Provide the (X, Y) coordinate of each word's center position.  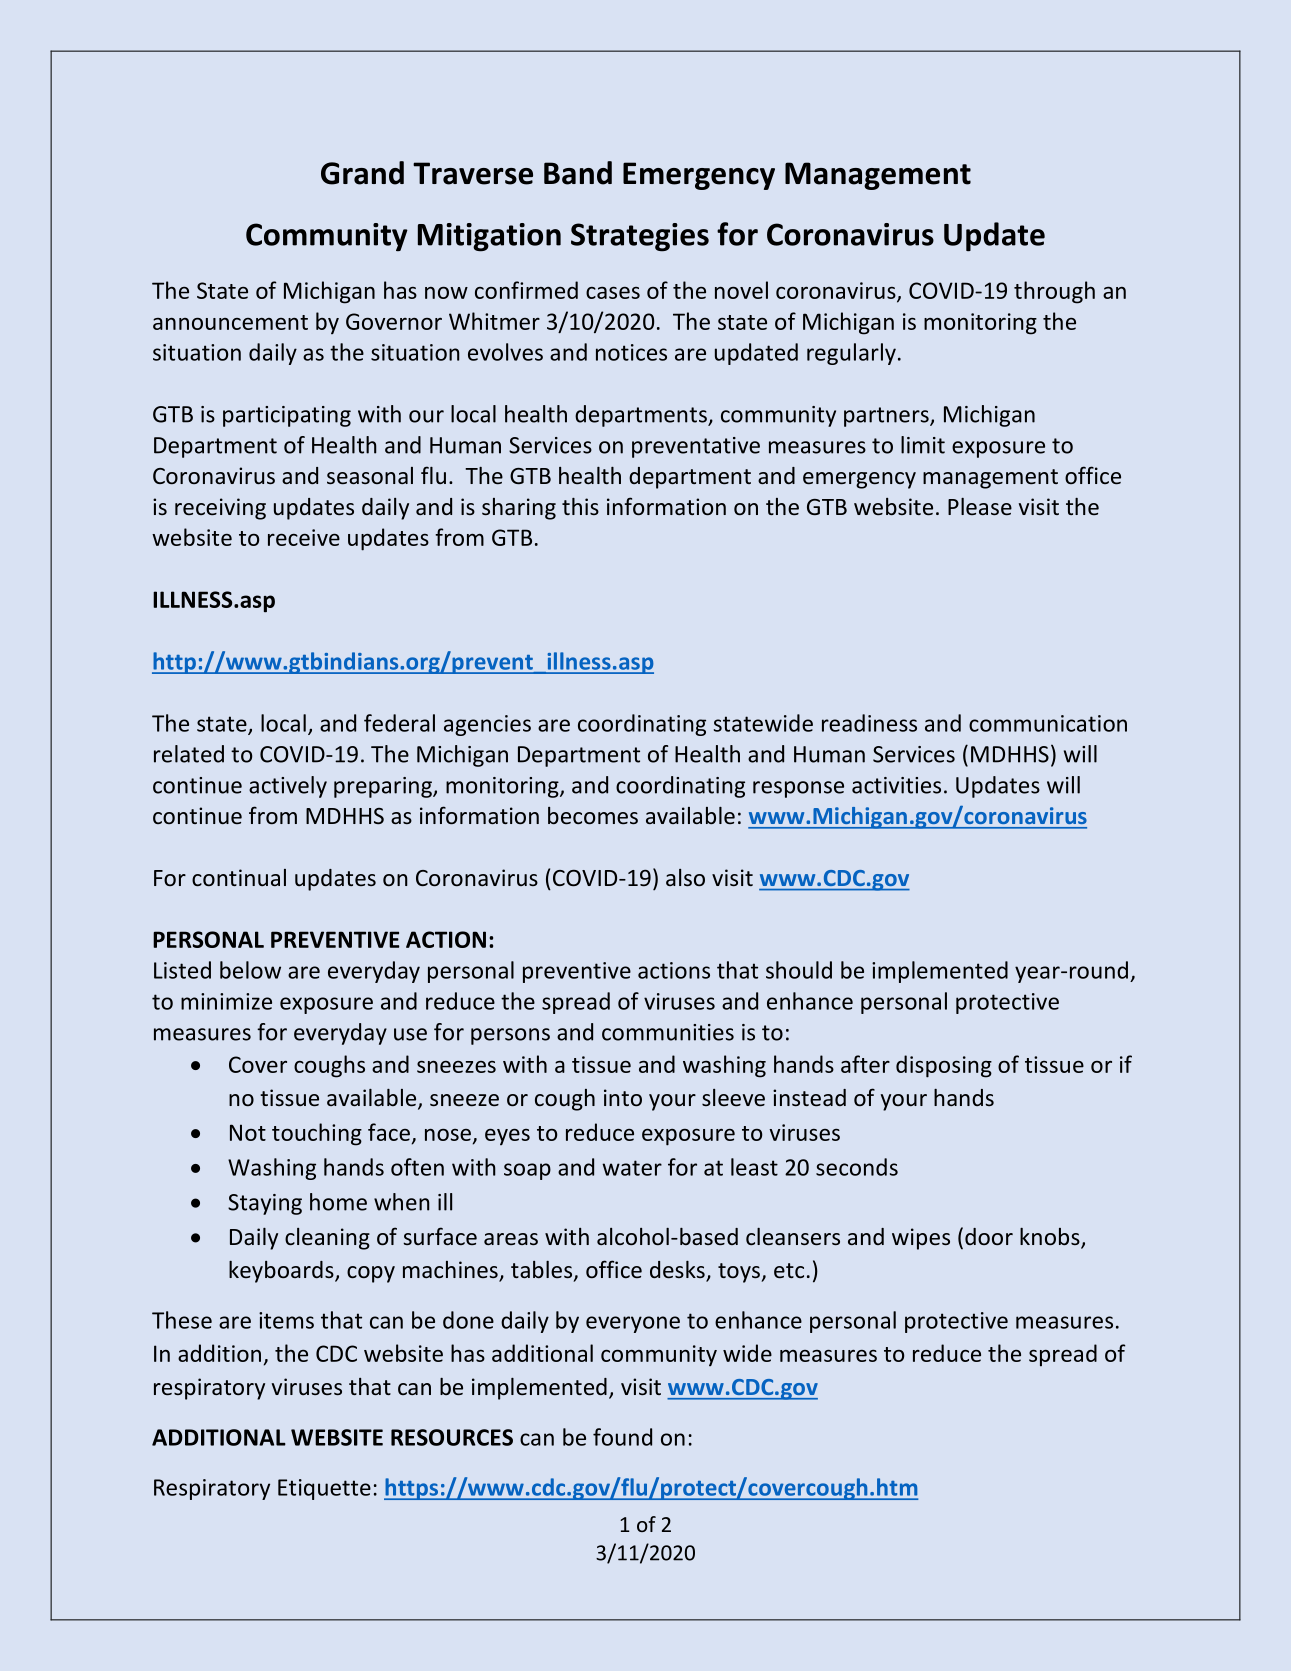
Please (980, 506)
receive (304, 537)
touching (317, 1134)
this (580, 506)
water (632, 1168)
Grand (362, 173)
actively (288, 787)
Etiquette (324, 1489)
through (1054, 292)
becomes (593, 816)
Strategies (640, 237)
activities (896, 785)
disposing (944, 1066)
